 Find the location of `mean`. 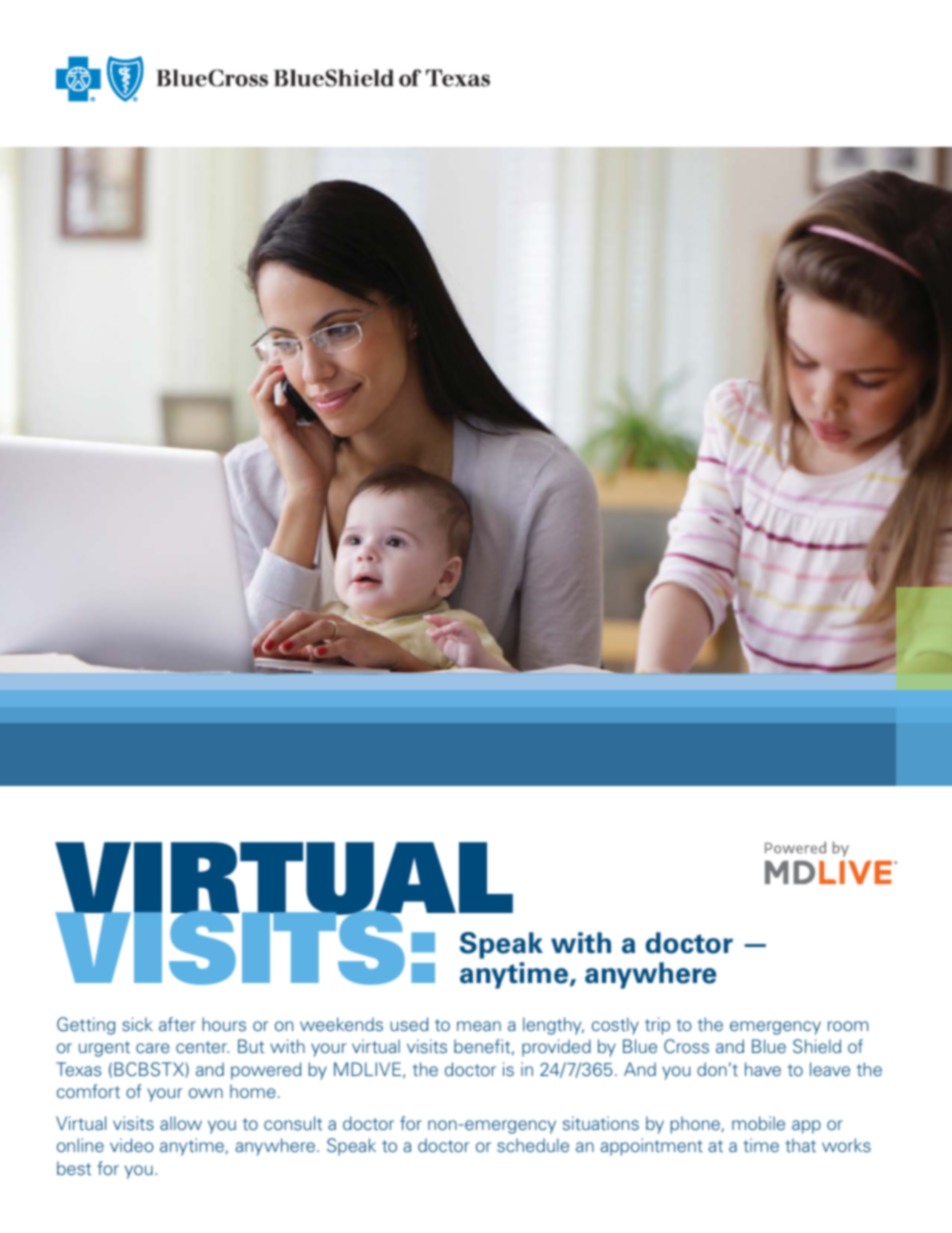

mean is located at coordinates (479, 1026).
